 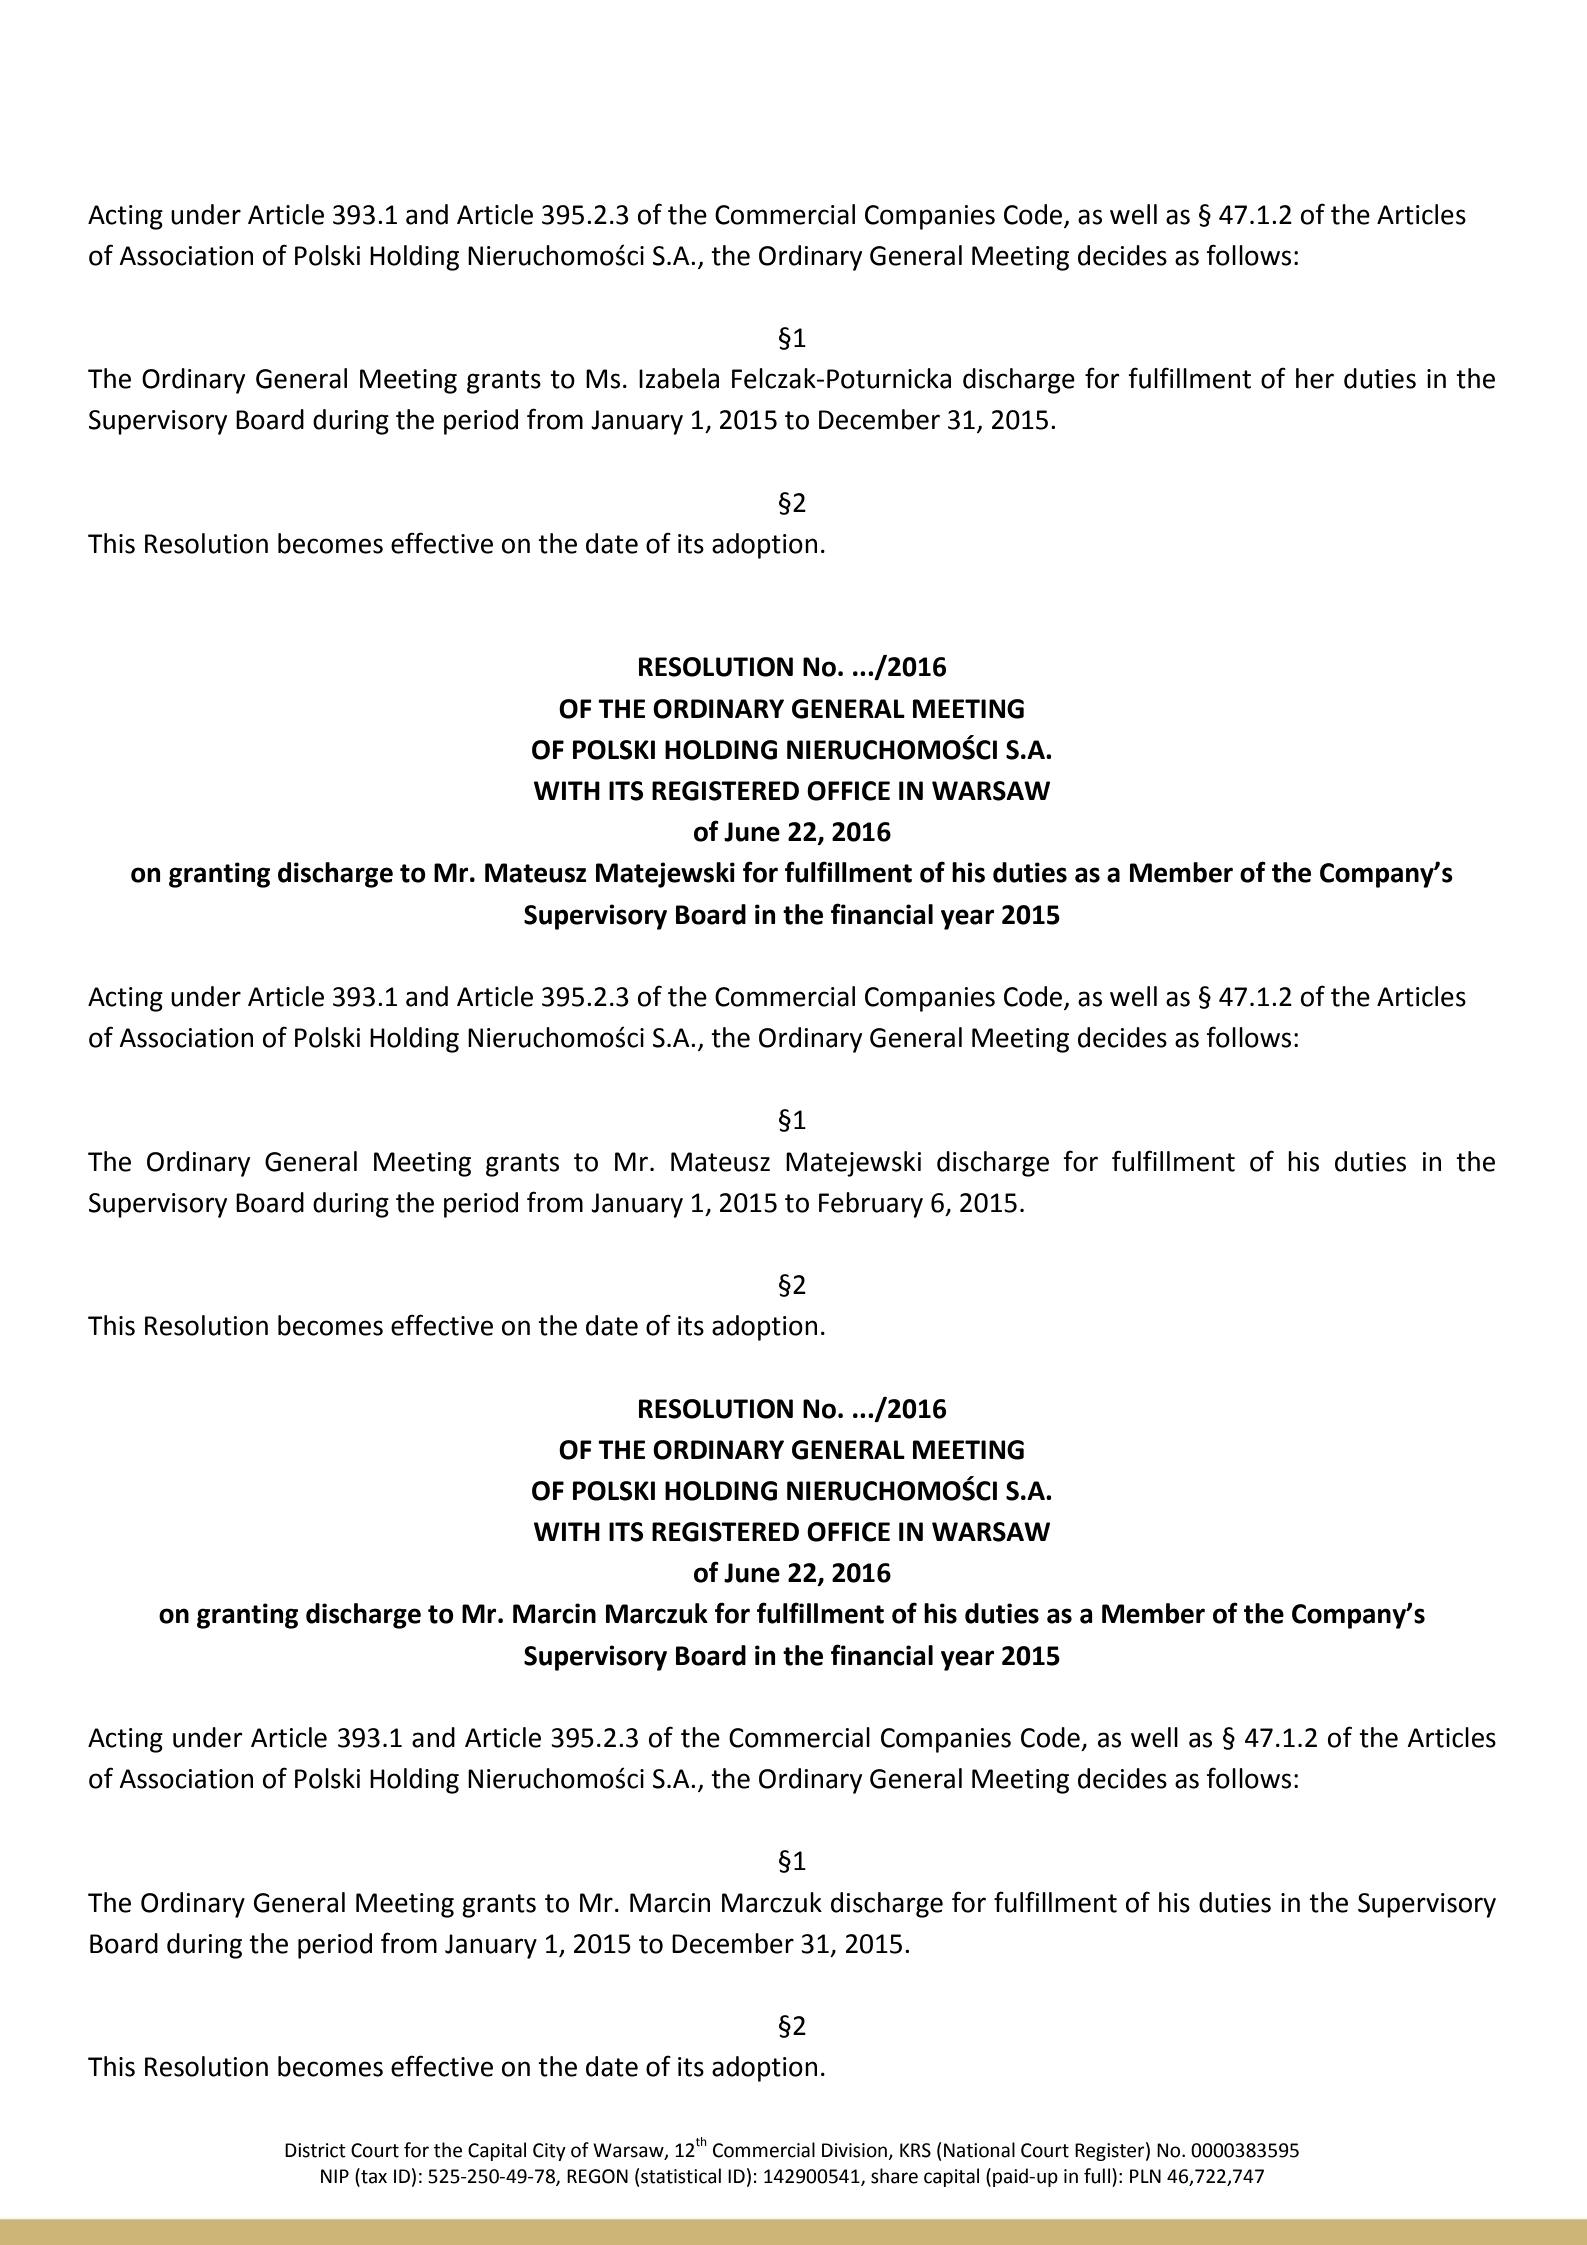 I want to click on PLN, so click(x=1145, y=2176).
